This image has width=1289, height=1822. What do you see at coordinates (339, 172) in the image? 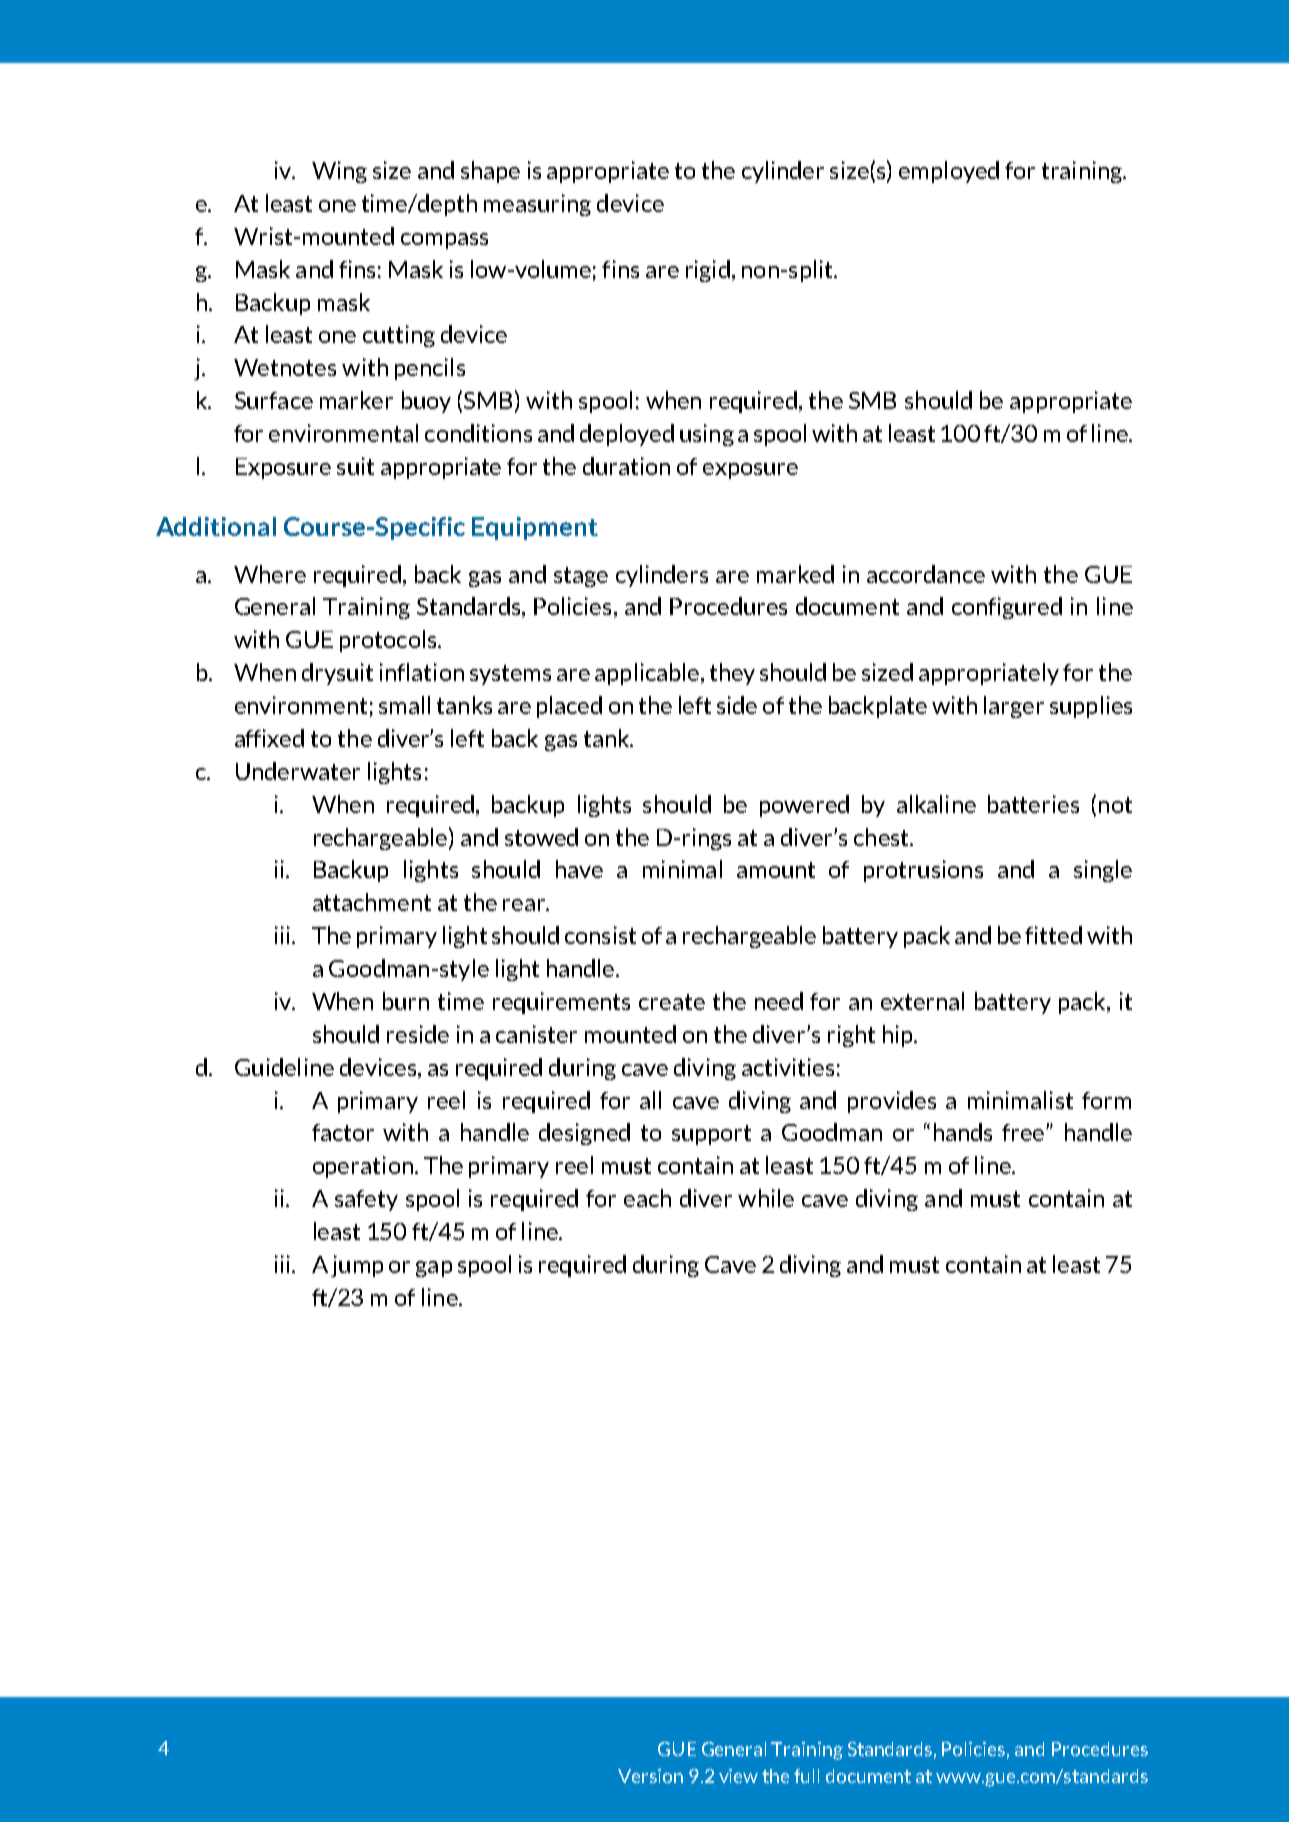
I see `Wing` at bounding box center [339, 172].
